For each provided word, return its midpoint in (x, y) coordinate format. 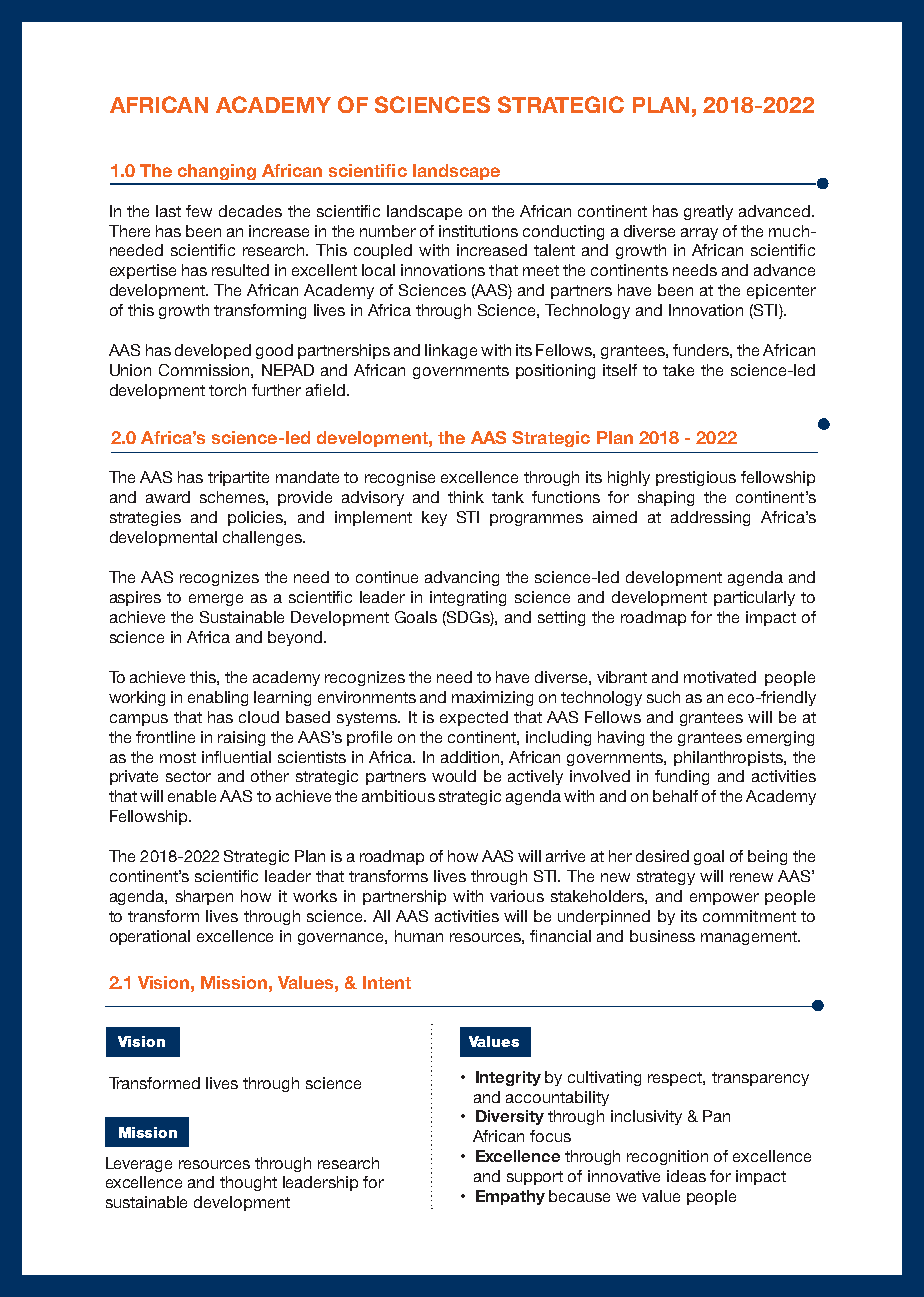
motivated (720, 677)
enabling (218, 698)
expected (474, 718)
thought (248, 1183)
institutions (478, 231)
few (199, 211)
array (699, 234)
